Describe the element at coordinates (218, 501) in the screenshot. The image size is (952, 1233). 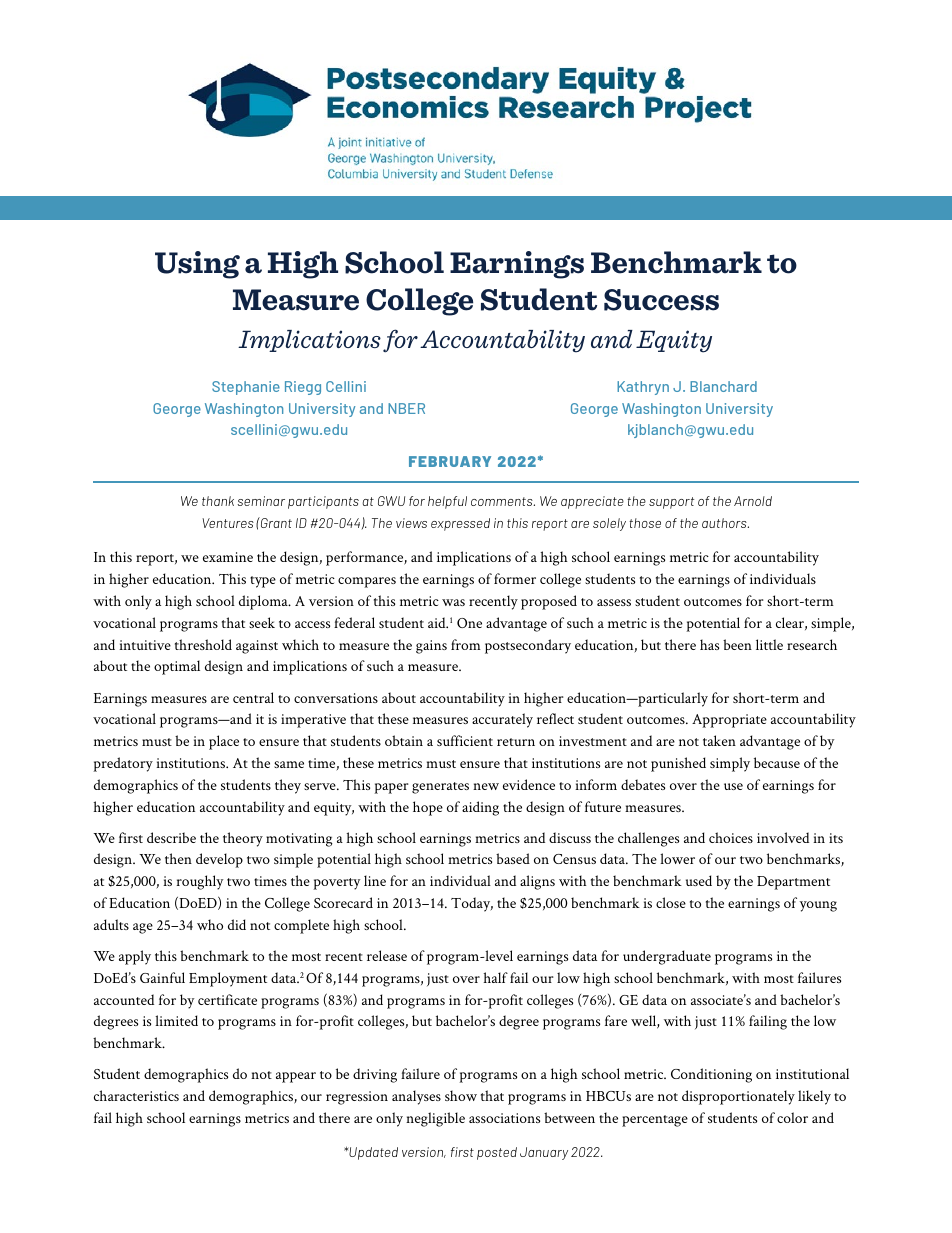
I see `thank` at that location.
